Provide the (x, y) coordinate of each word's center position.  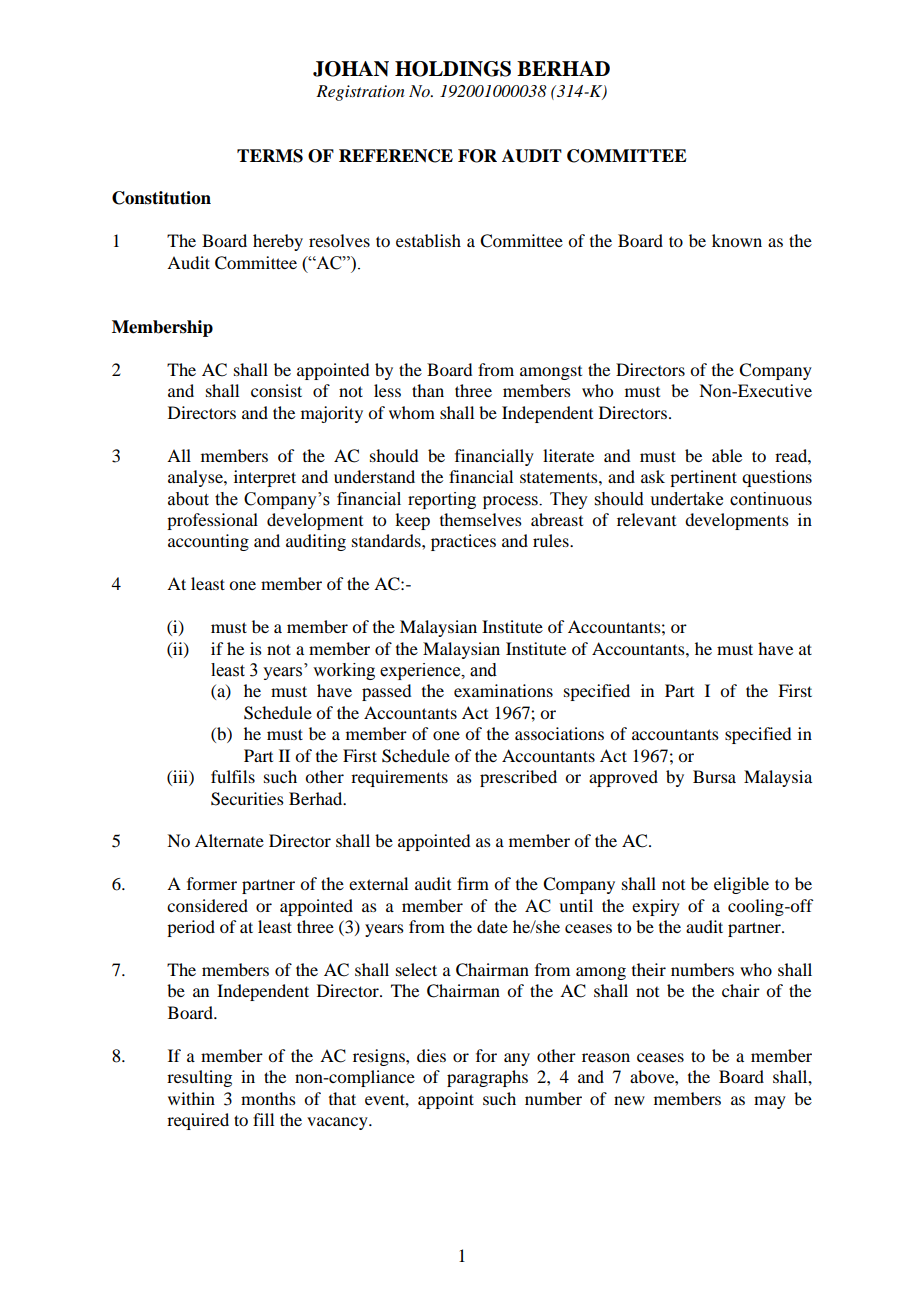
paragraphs (487, 1078)
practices (463, 542)
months (268, 1098)
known (737, 240)
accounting (208, 542)
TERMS (270, 156)
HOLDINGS (453, 69)
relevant (646, 519)
